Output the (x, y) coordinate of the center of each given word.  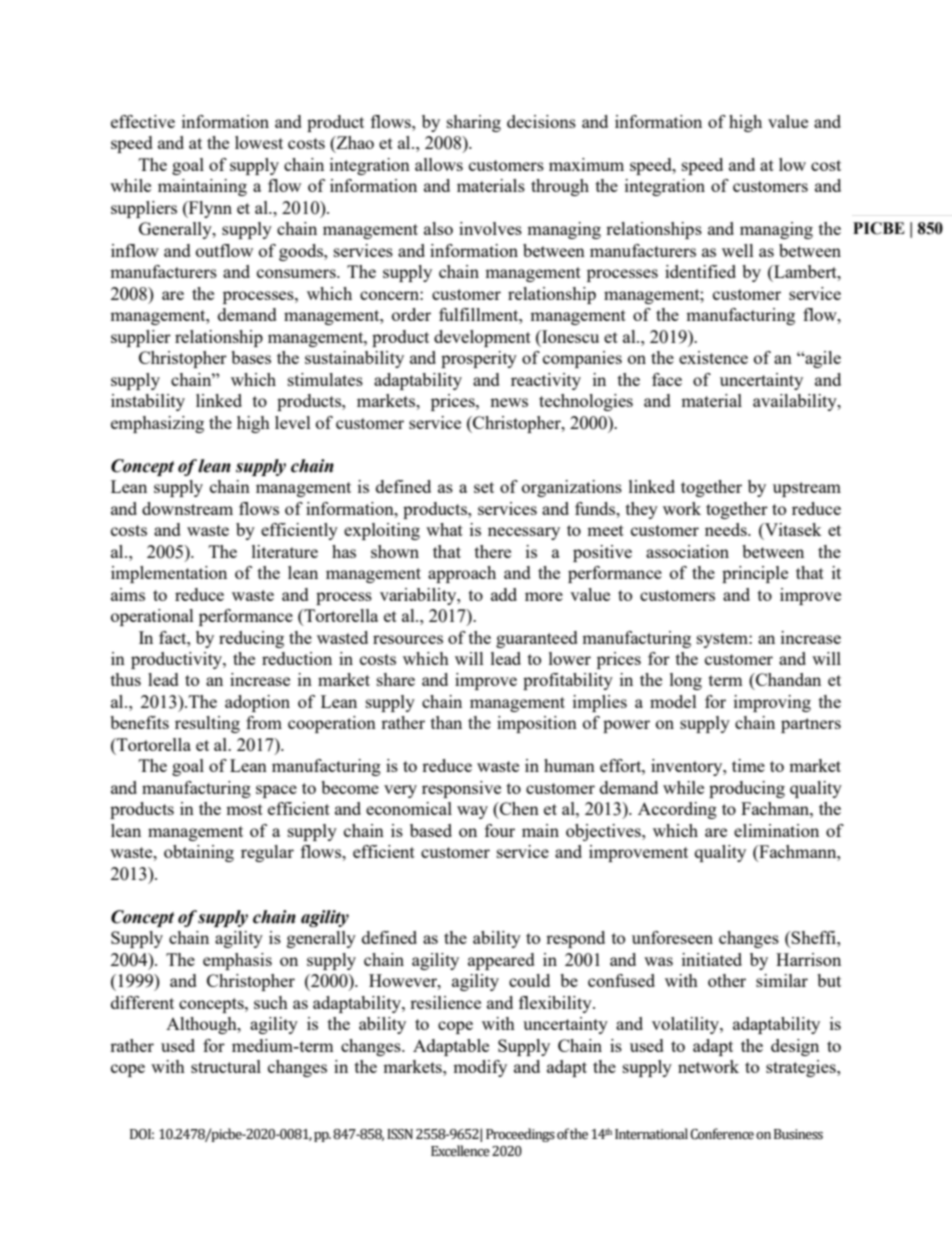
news (509, 402)
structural (226, 1066)
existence (713, 357)
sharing (474, 123)
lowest (259, 142)
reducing (251, 639)
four (500, 830)
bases (251, 357)
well (738, 250)
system (723, 640)
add (504, 594)
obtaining (199, 853)
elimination (776, 830)
